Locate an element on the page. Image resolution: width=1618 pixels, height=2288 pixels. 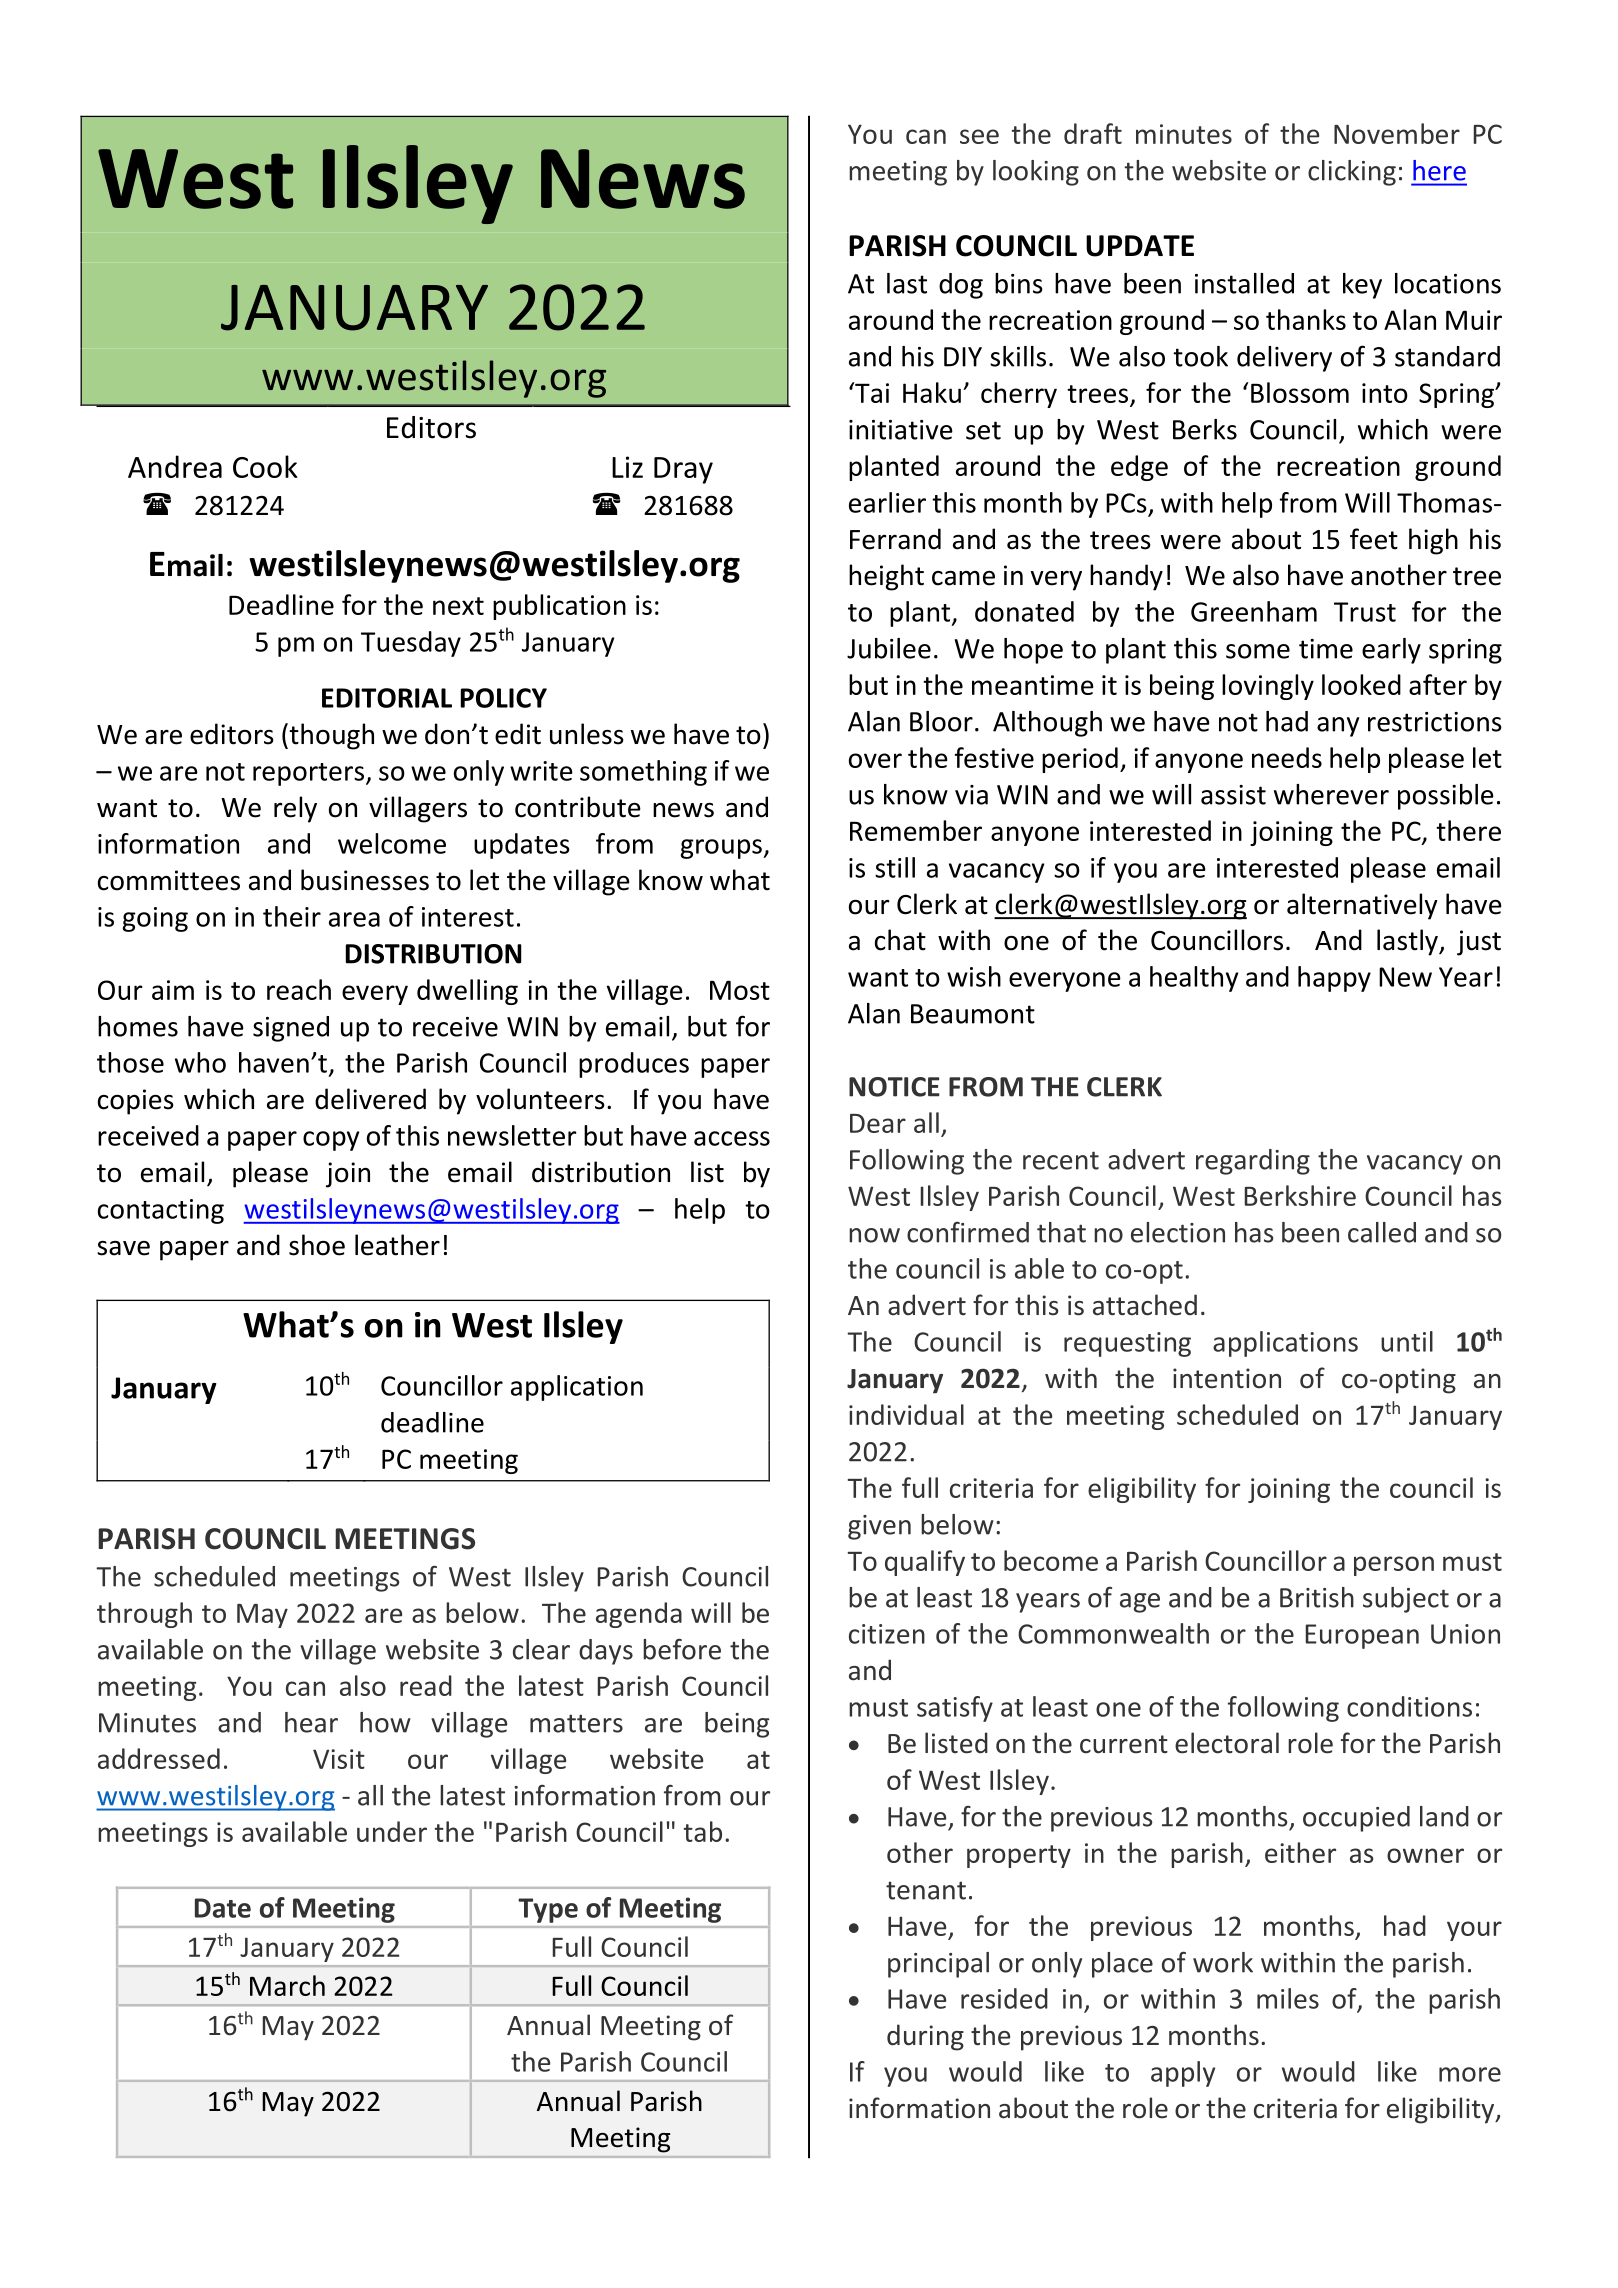
rely is located at coordinates (295, 809).
